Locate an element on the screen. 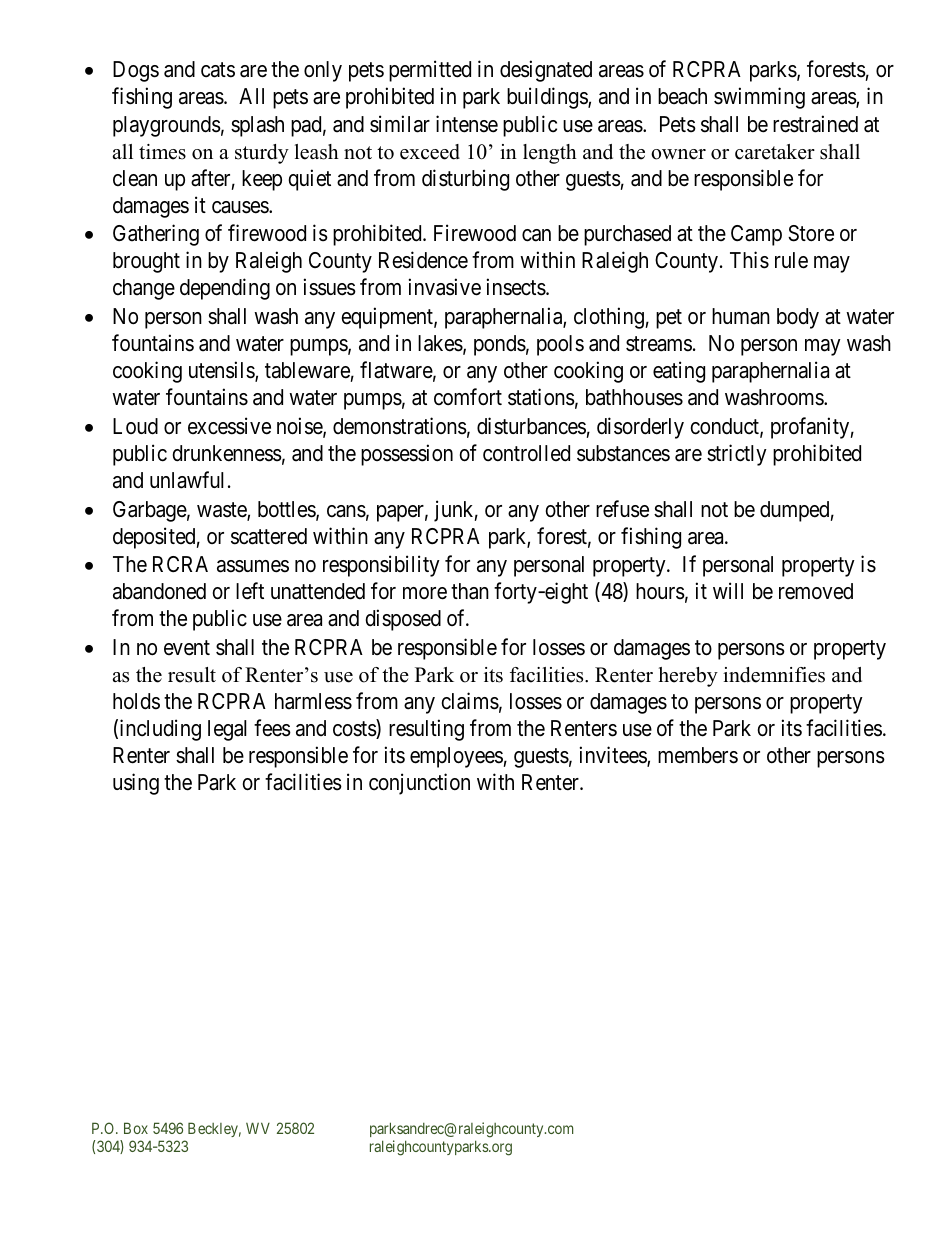  indemnifies is located at coordinates (774, 675).
